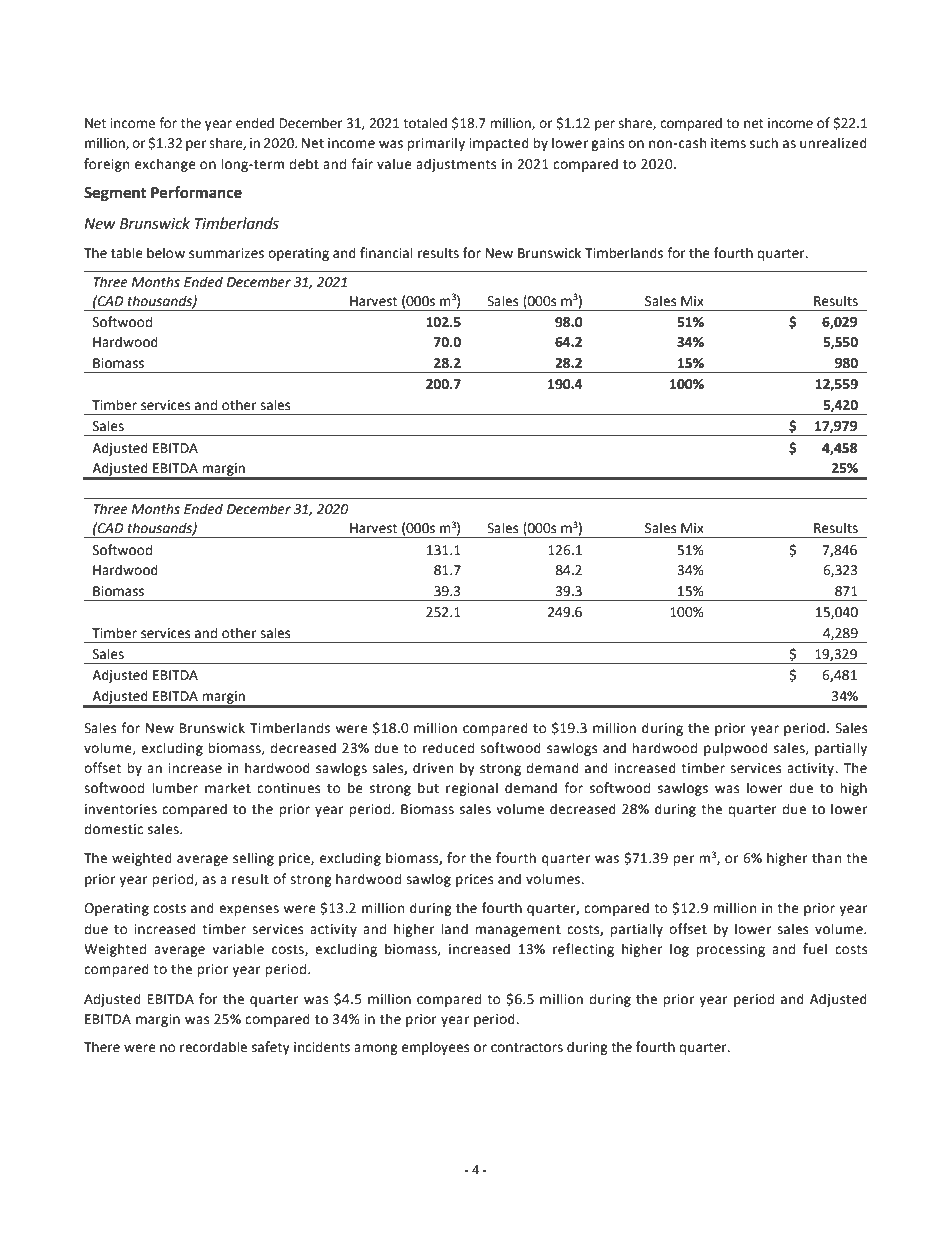 This screenshot has width=952, height=1233. I want to click on lumber, so click(175, 788).
